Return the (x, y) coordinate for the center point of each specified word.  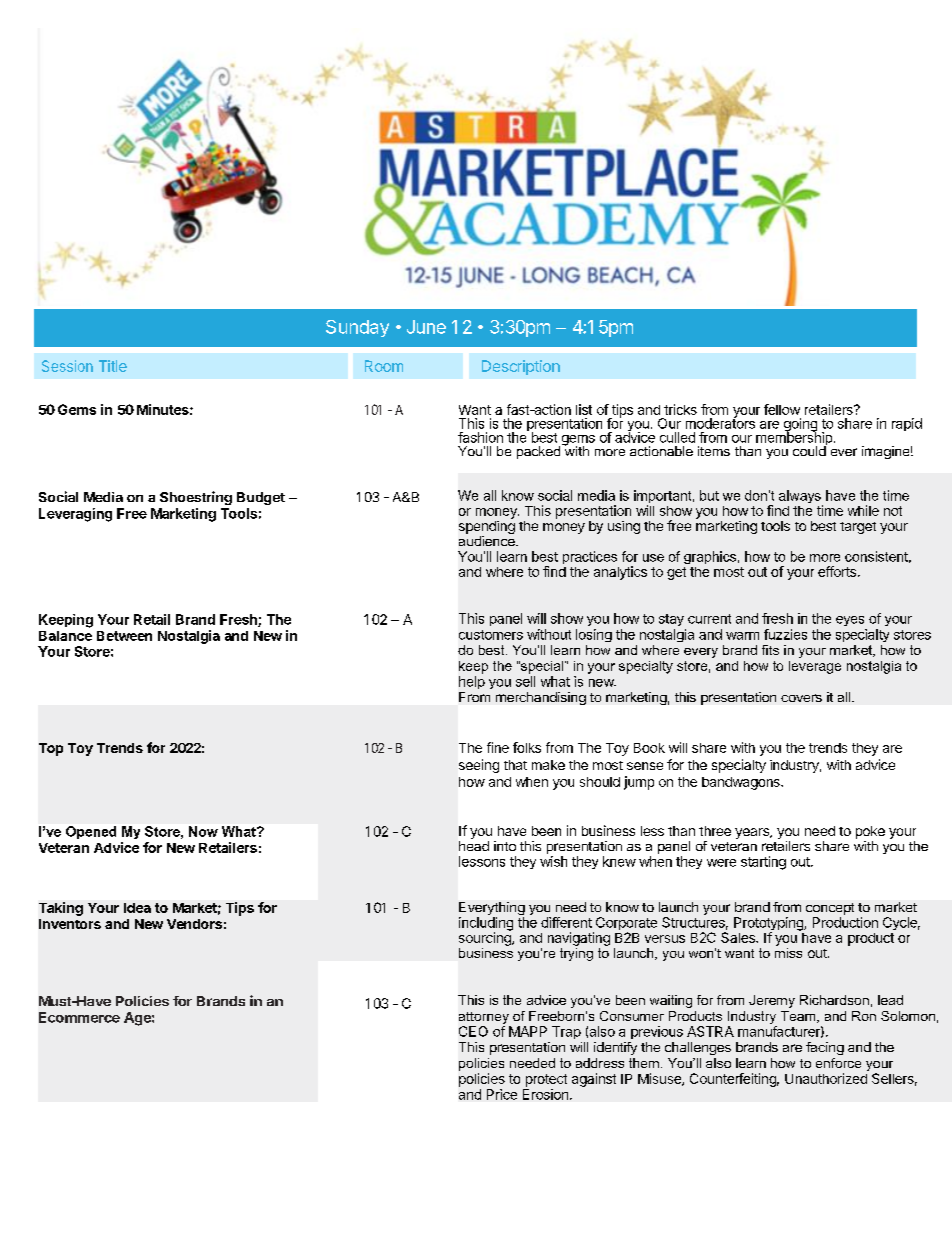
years (753, 833)
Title (113, 366)
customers (491, 635)
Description (521, 367)
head (474, 846)
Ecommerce (79, 1017)
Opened (91, 832)
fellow (782, 409)
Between (124, 636)
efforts (837, 571)
